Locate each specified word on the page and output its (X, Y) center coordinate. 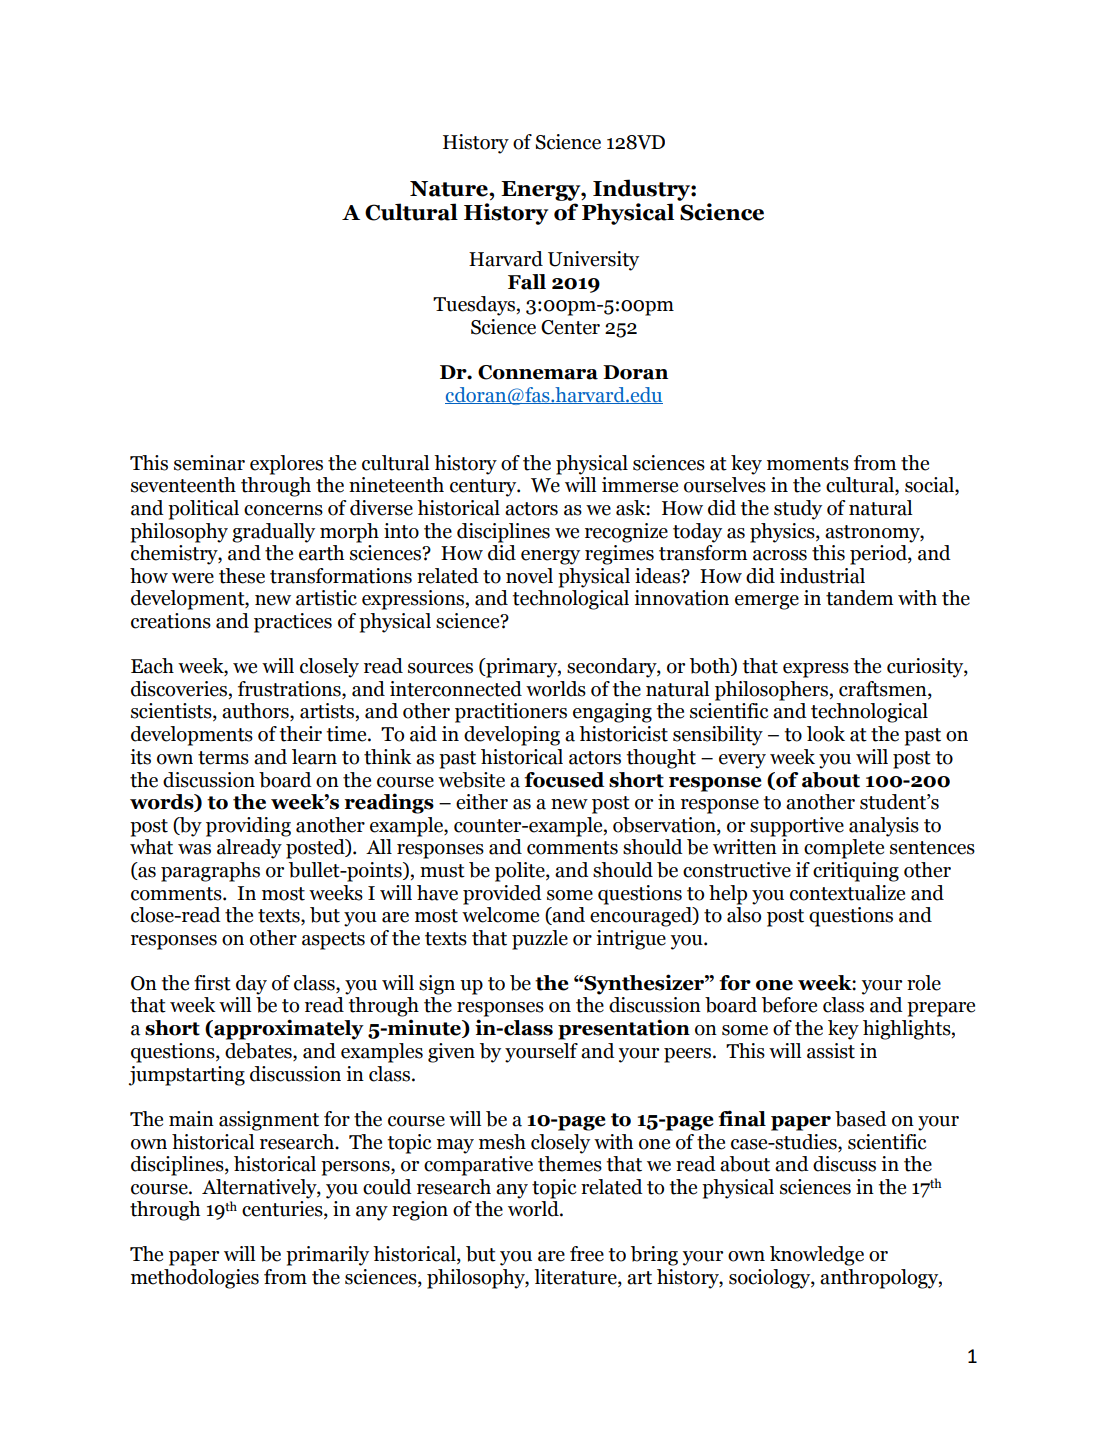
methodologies (195, 1279)
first (212, 983)
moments (808, 464)
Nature (450, 189)
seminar (209, 463)
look (826, 734)
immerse (640, 485)
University (593, 261)
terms (223, 758)
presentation (624, 1029)
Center (570, 327)
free (587, 1254)
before (789, 1005)
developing (512, 736)
